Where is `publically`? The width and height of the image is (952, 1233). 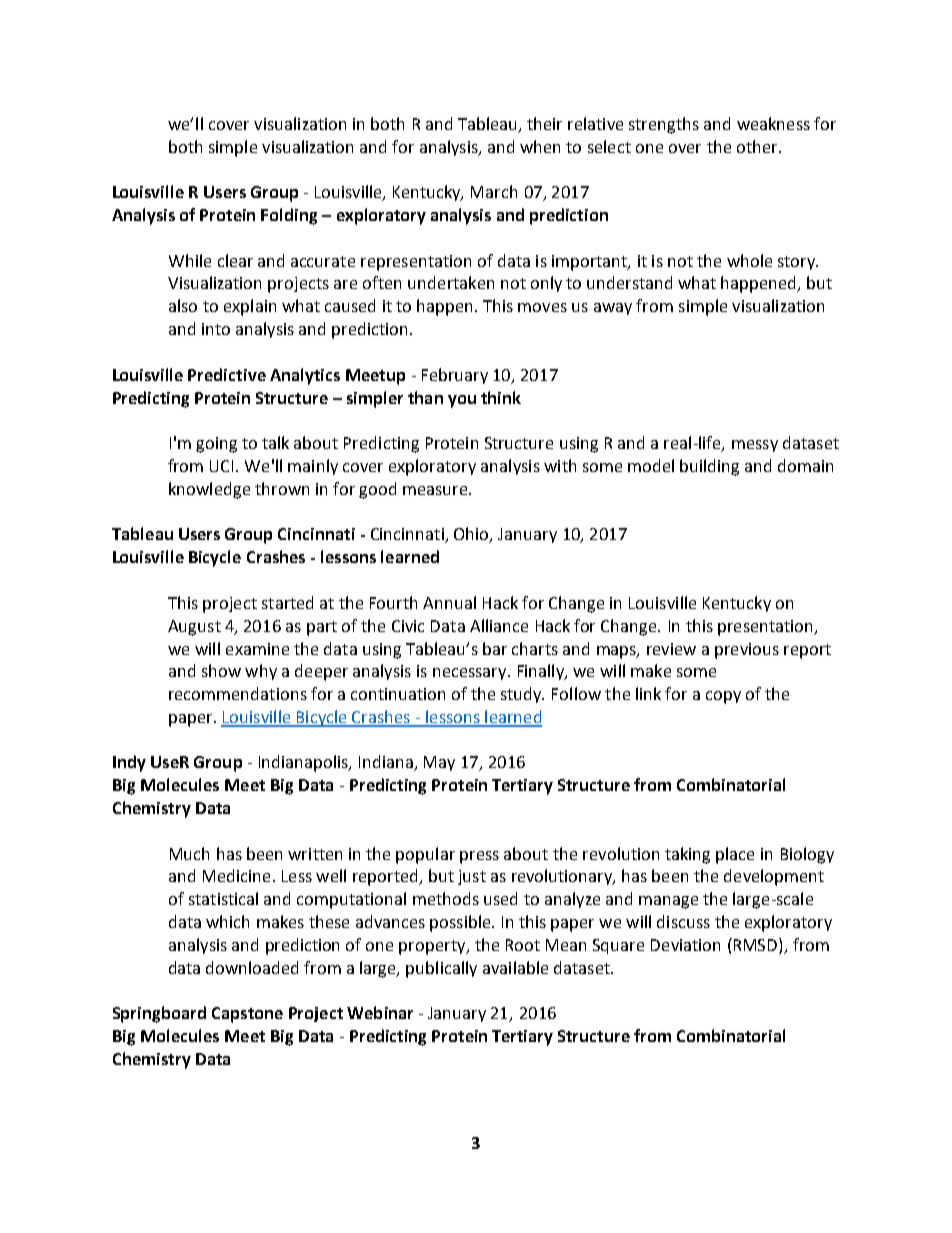 publically is located at coordinates (441, 969).
